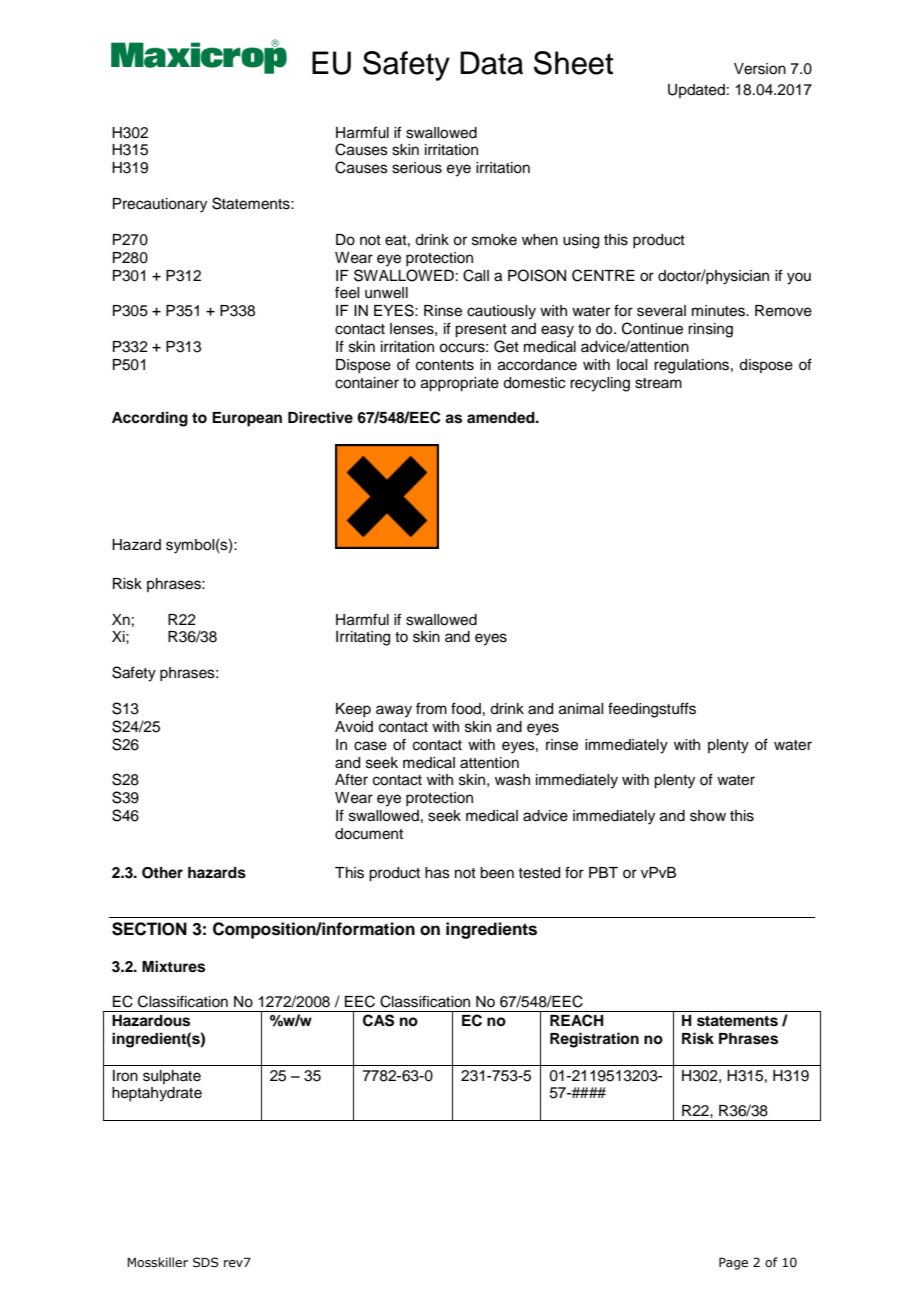  I want to click on SDS, so click(206, 1262).
